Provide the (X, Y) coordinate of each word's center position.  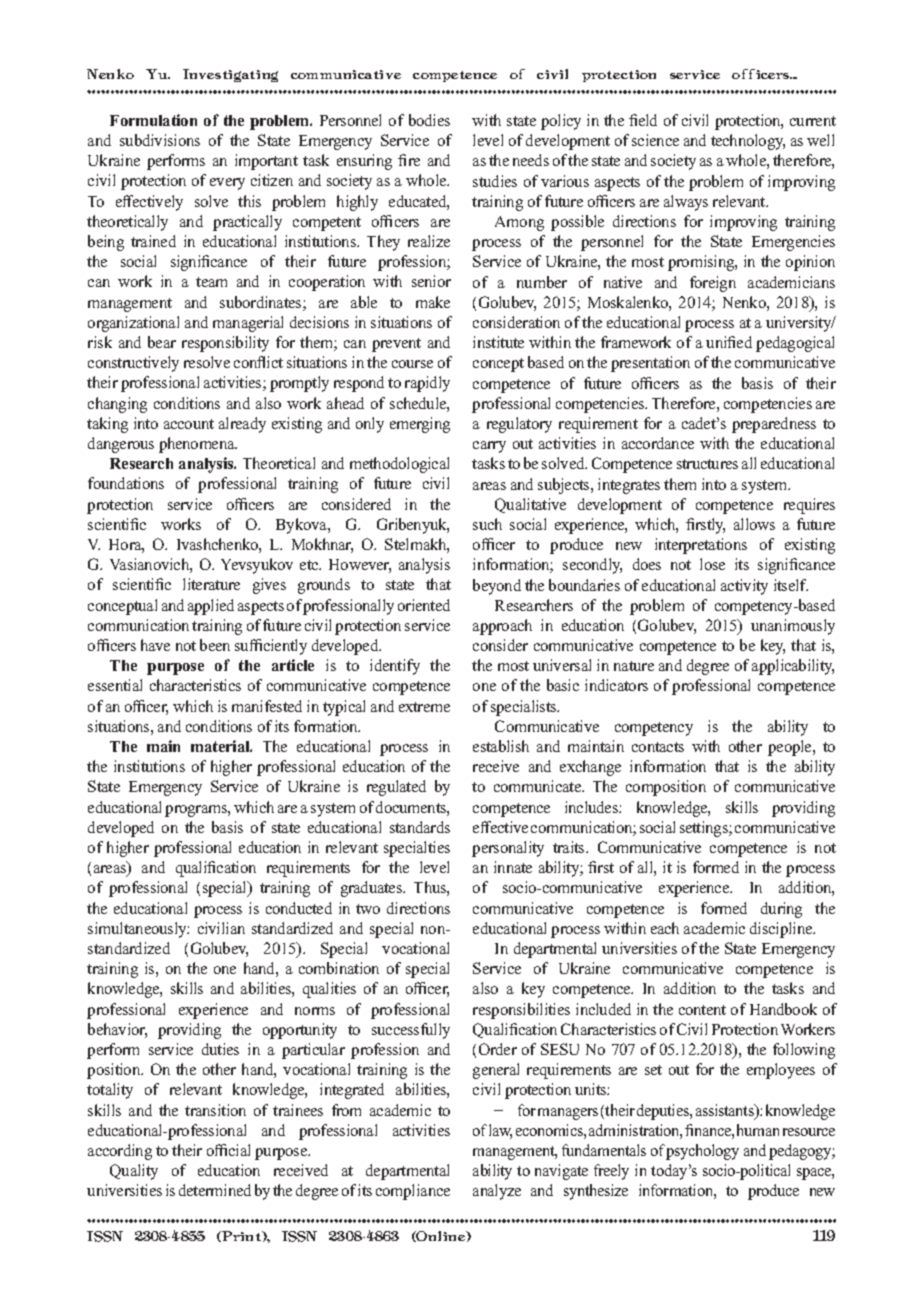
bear (162, 342)
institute (498, 342)
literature (211, 584)
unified (729, 342)
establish (501, 746)
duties (220, 1049)
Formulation (153, 120)
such (487, 524)
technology (748, 142)
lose (712, 564)
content (702, 1010)
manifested (267, 706)
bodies (429, 120)
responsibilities (521, 1011)
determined (215, 1190)
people (791, 748)
